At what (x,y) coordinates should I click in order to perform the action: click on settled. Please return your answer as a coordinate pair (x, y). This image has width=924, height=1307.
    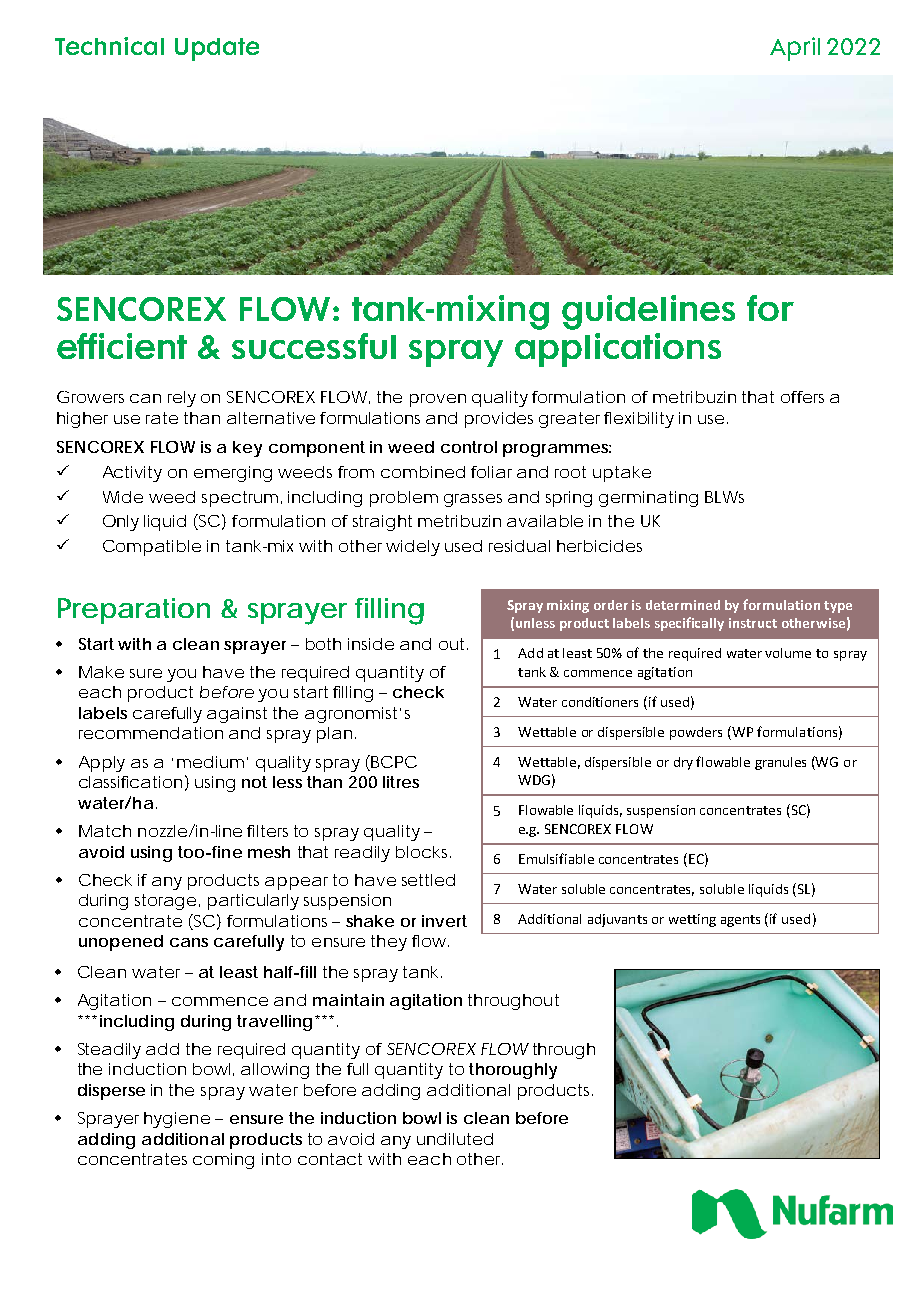
    Looking at the image, I should click on (428, 880).
